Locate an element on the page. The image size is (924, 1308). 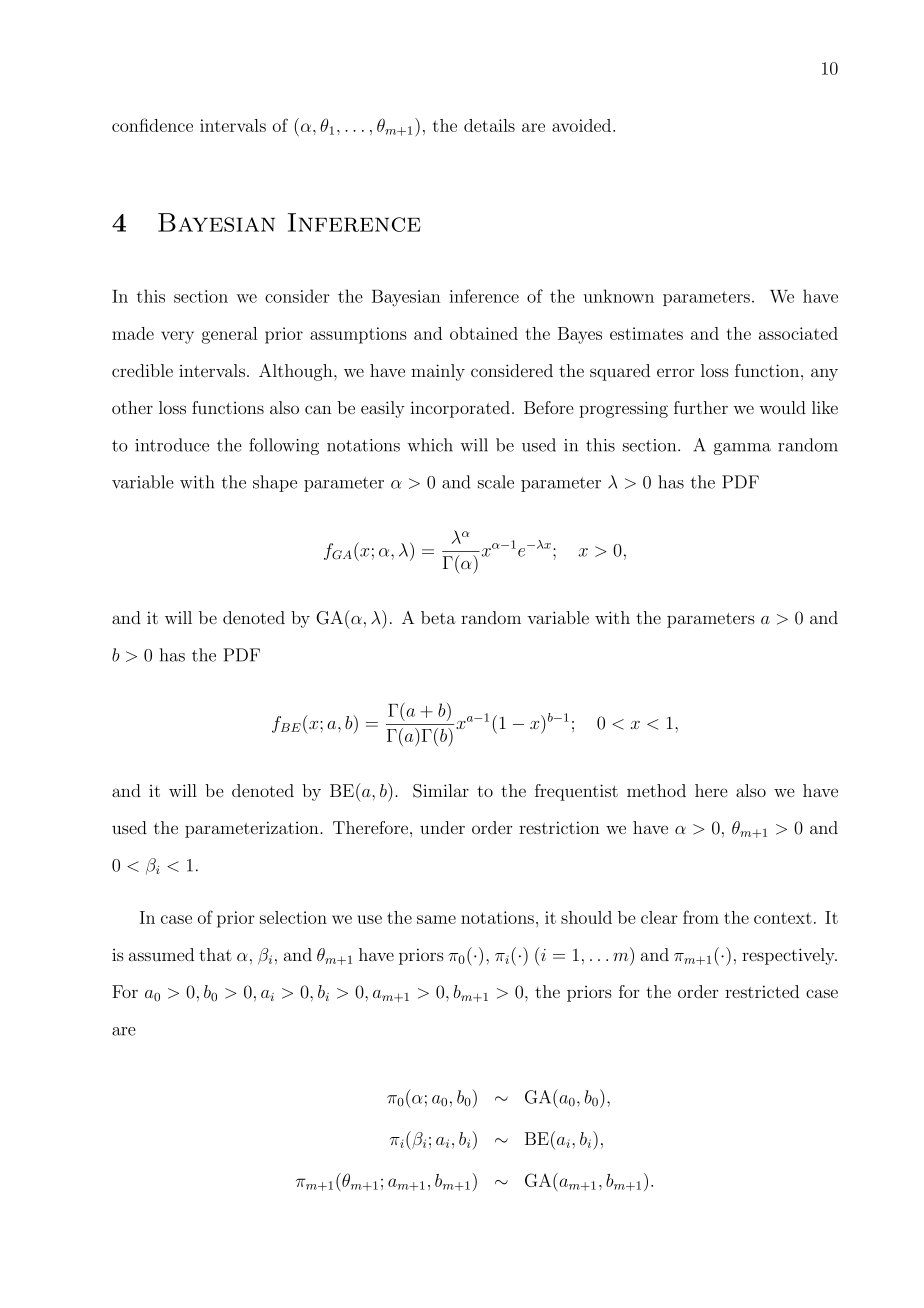
incorporated is located at coordinates (460, 409).
